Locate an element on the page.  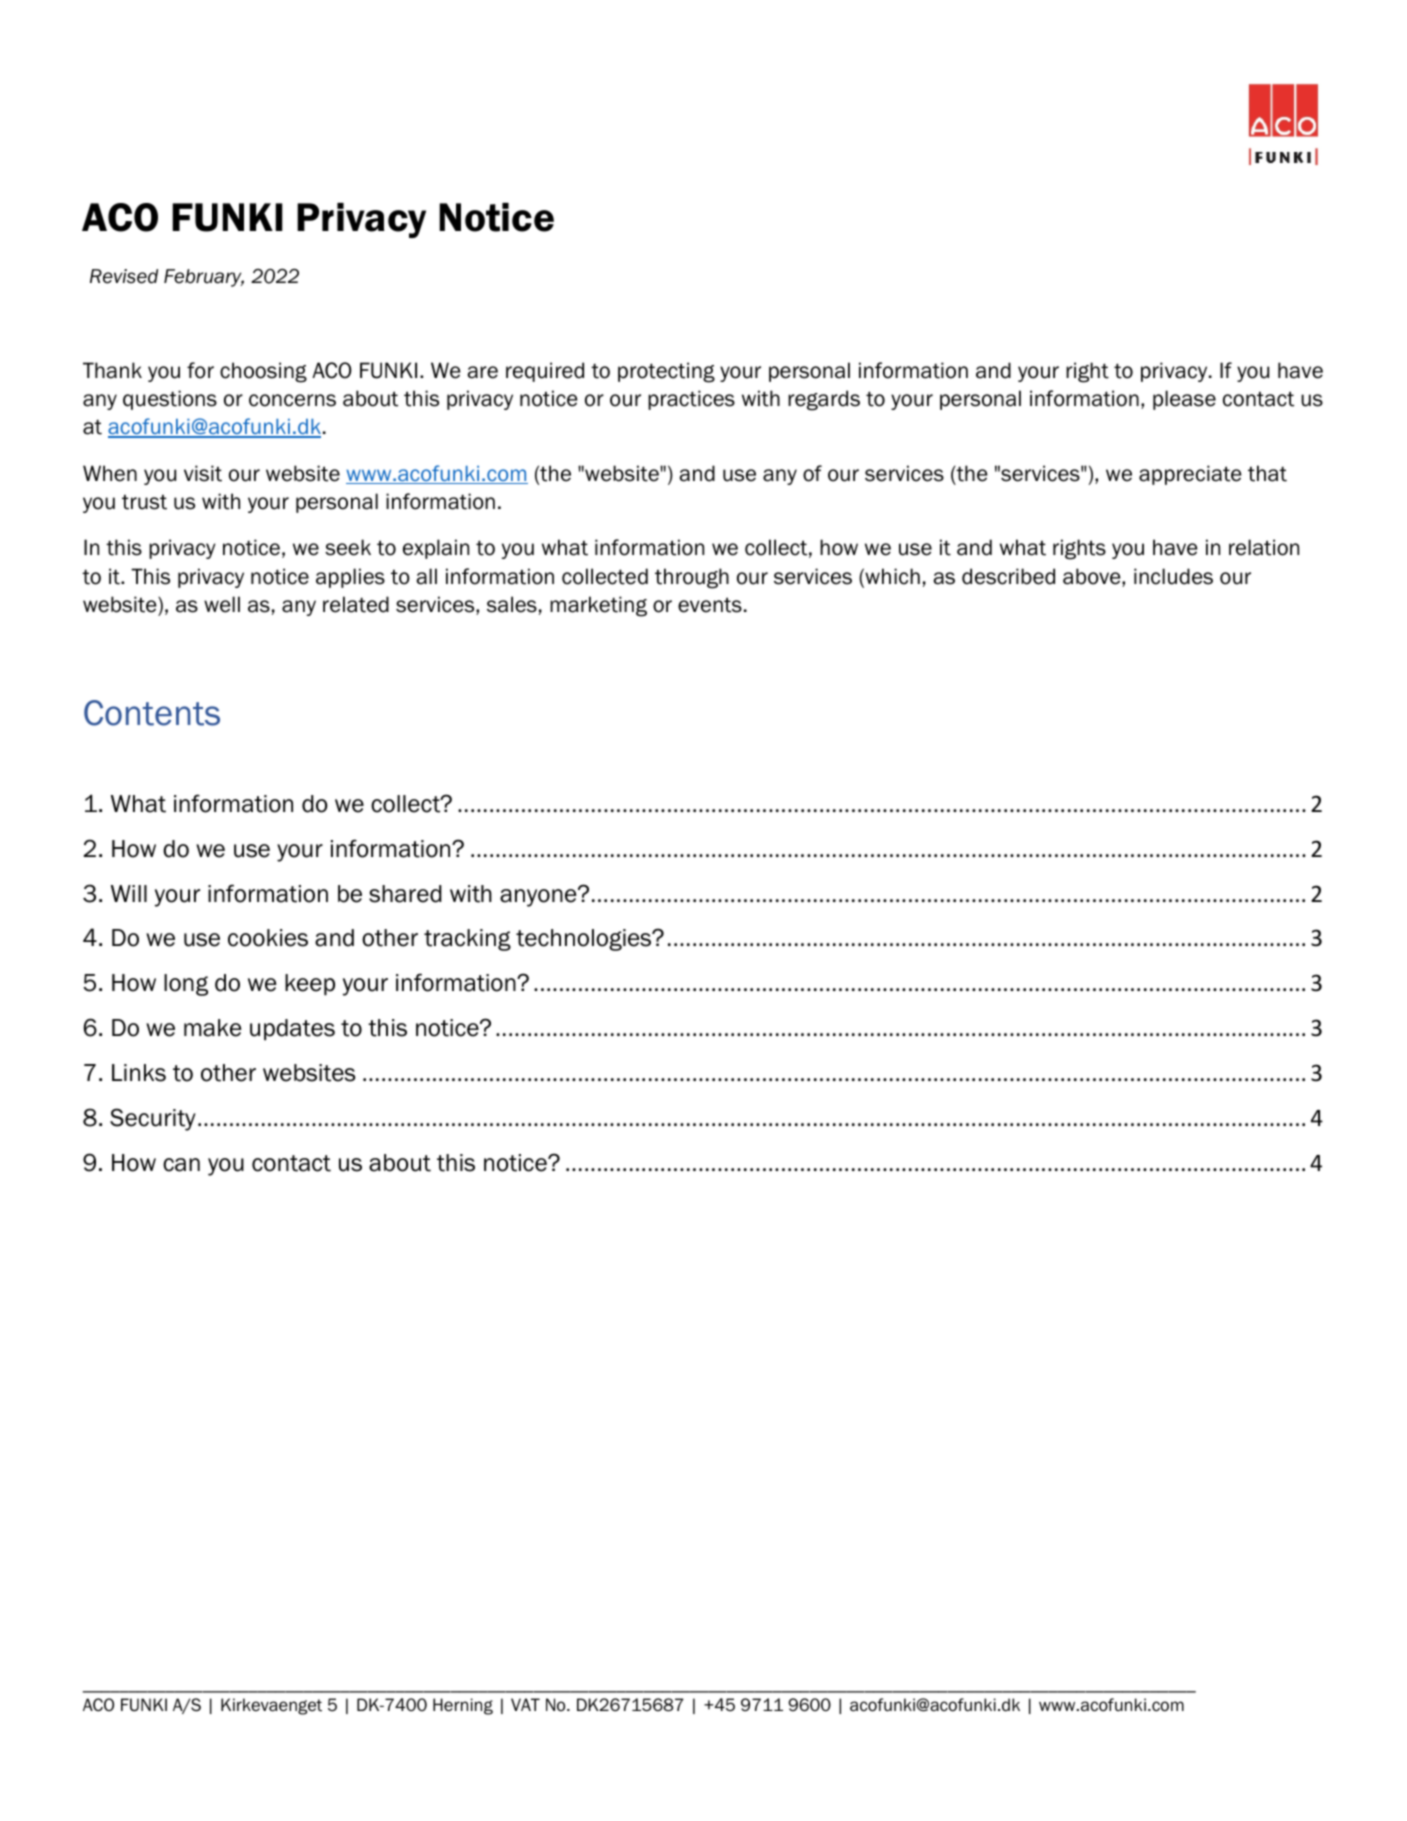
make is located at coordinates (212, 1028).
